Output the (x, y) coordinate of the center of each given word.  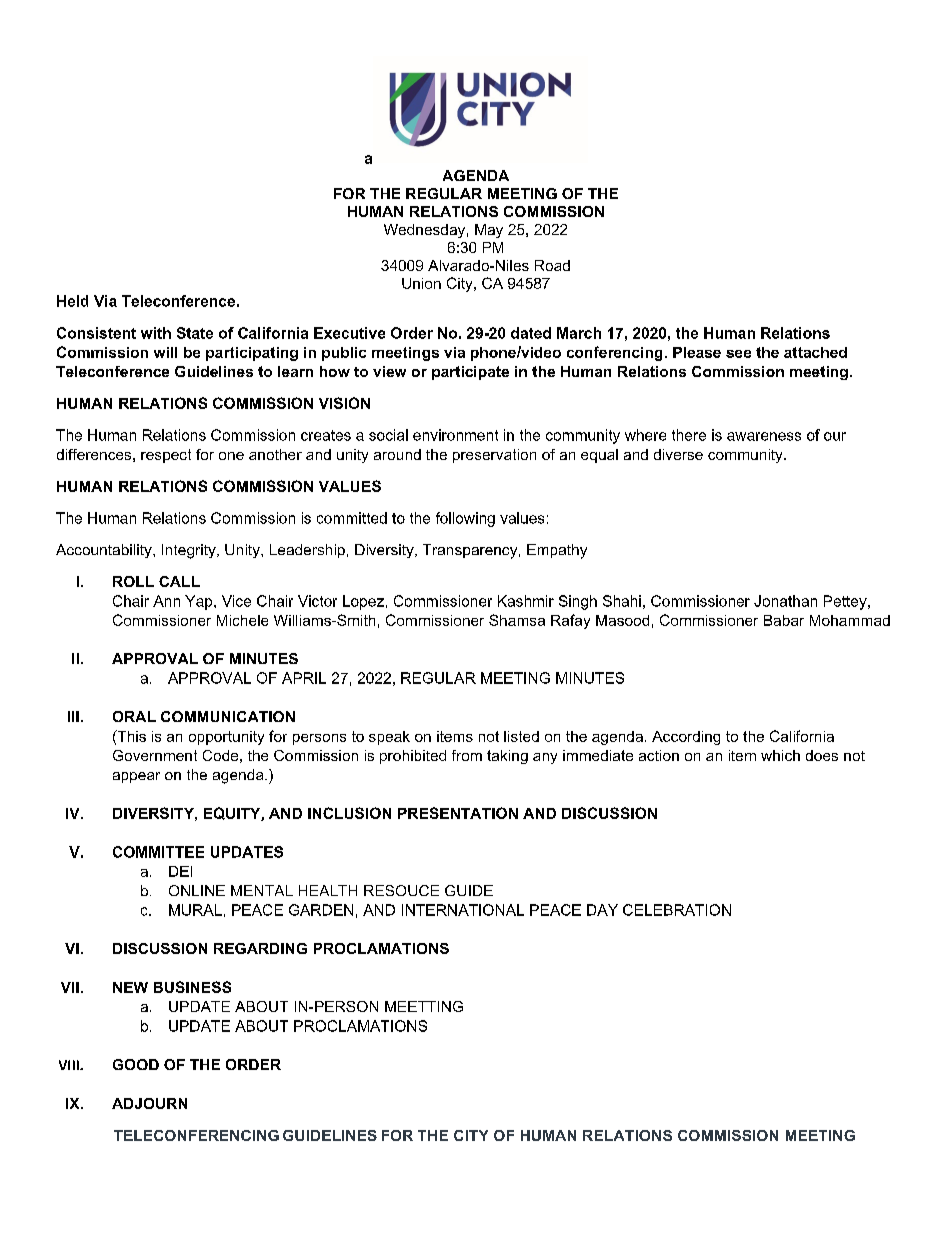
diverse (678, 454)
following (465, 519)
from (467, 755)
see (738, 354)
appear (136, 777)
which (780, 755)
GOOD (136, 1064)
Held (72, 301)
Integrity (190, 551)
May (489, 231)
